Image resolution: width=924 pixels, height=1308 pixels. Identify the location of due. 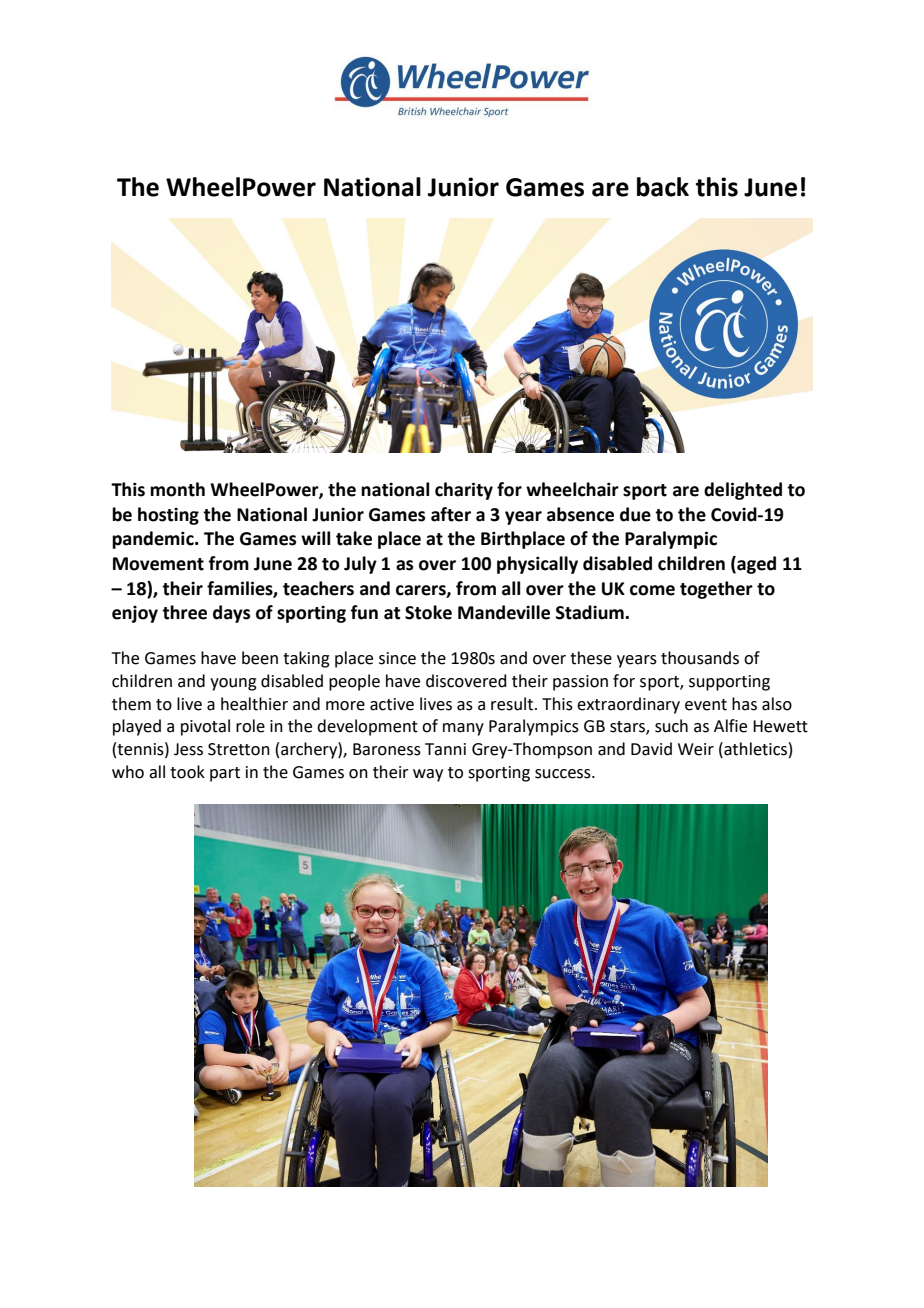
(635, 514).
